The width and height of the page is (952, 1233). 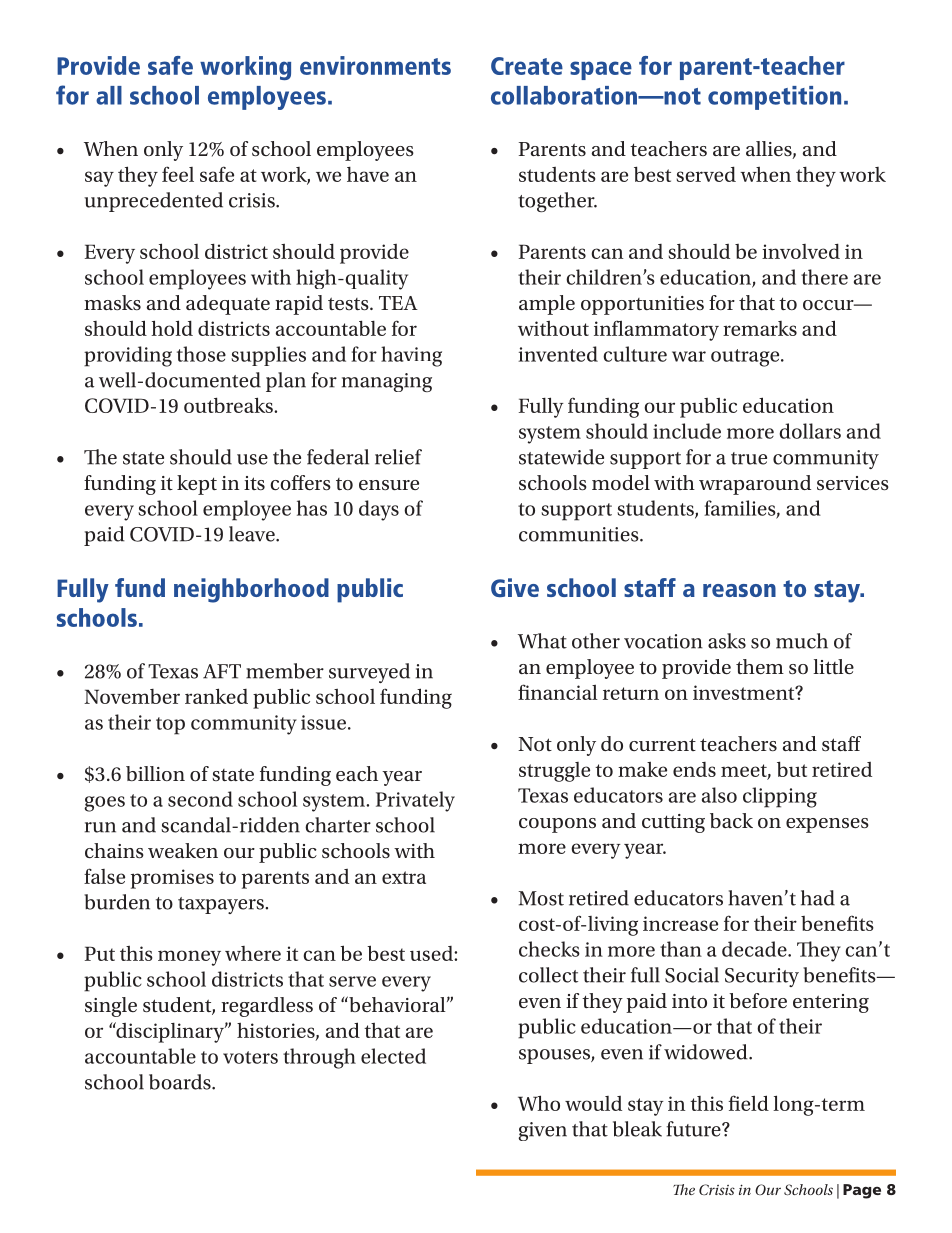 What do you see at coordinates (780, 797) in the page?
I see `clipping` at bounding box center [780, 797].
